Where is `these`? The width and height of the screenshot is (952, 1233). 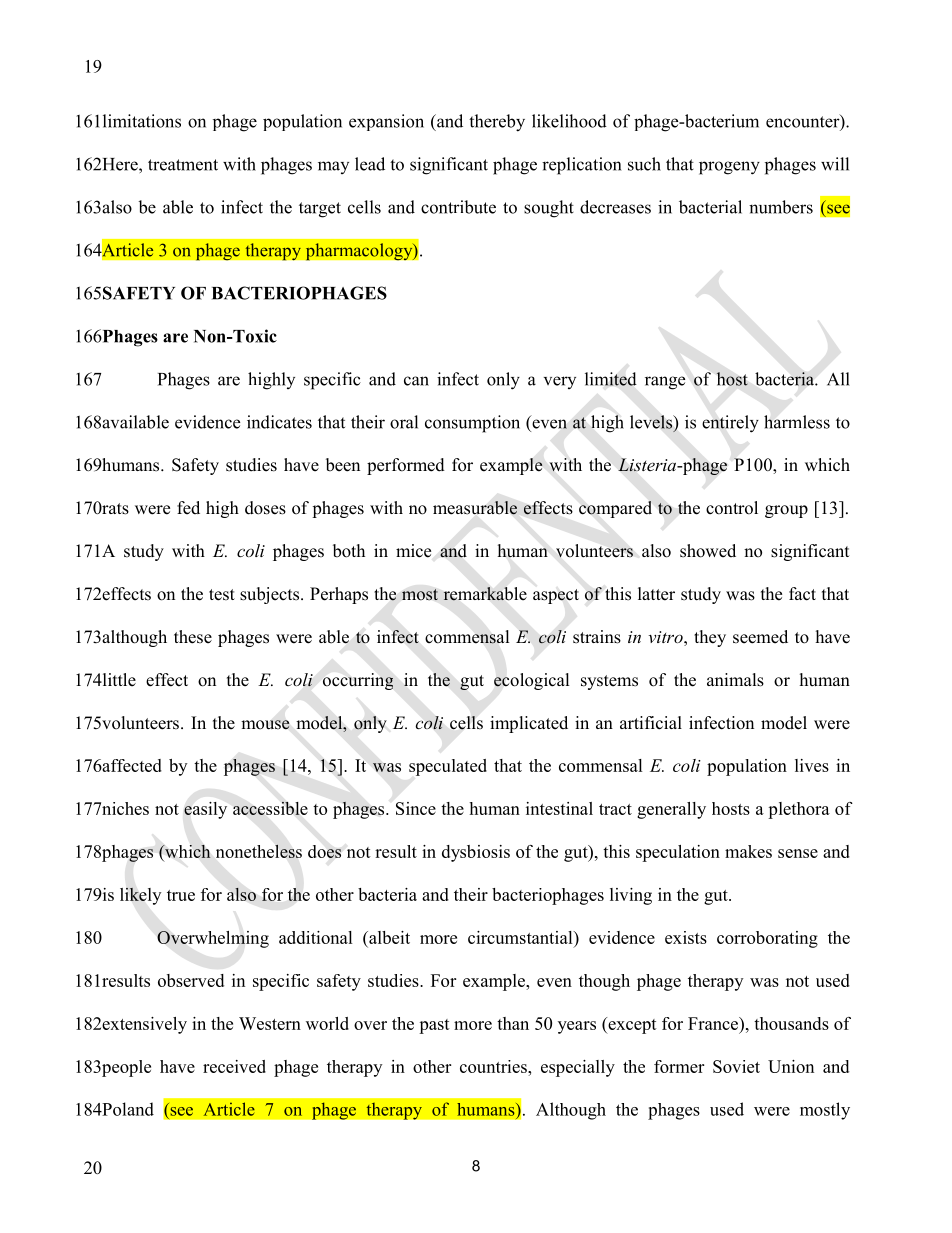 these is located at coordinates (193, 637).
